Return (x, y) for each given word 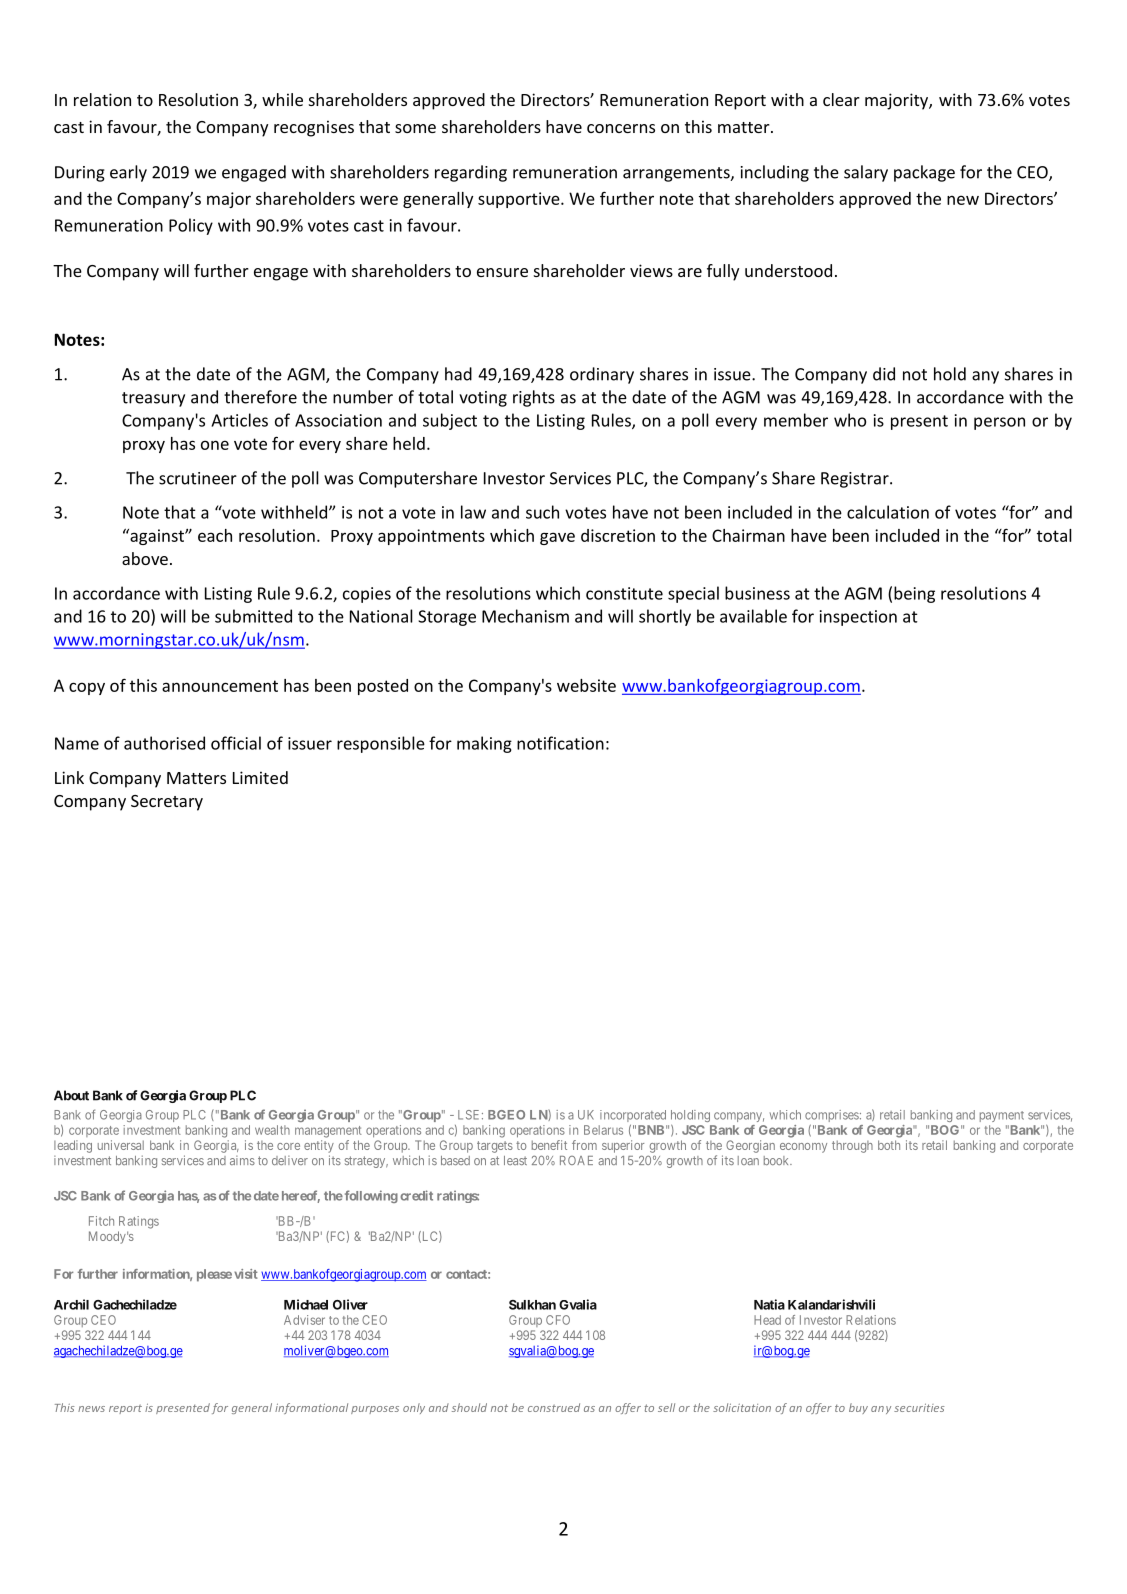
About (71, 1095)
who (850, 420)
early (128, 173)
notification (560, 743)
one (215, 445)
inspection (858, 618)
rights (534, 398)
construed (554, 1407)
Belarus (603, 1130)
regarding (471, 173)
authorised (164, 743)
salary (866, 173)
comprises (832, 1116)
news (91, 1409)
